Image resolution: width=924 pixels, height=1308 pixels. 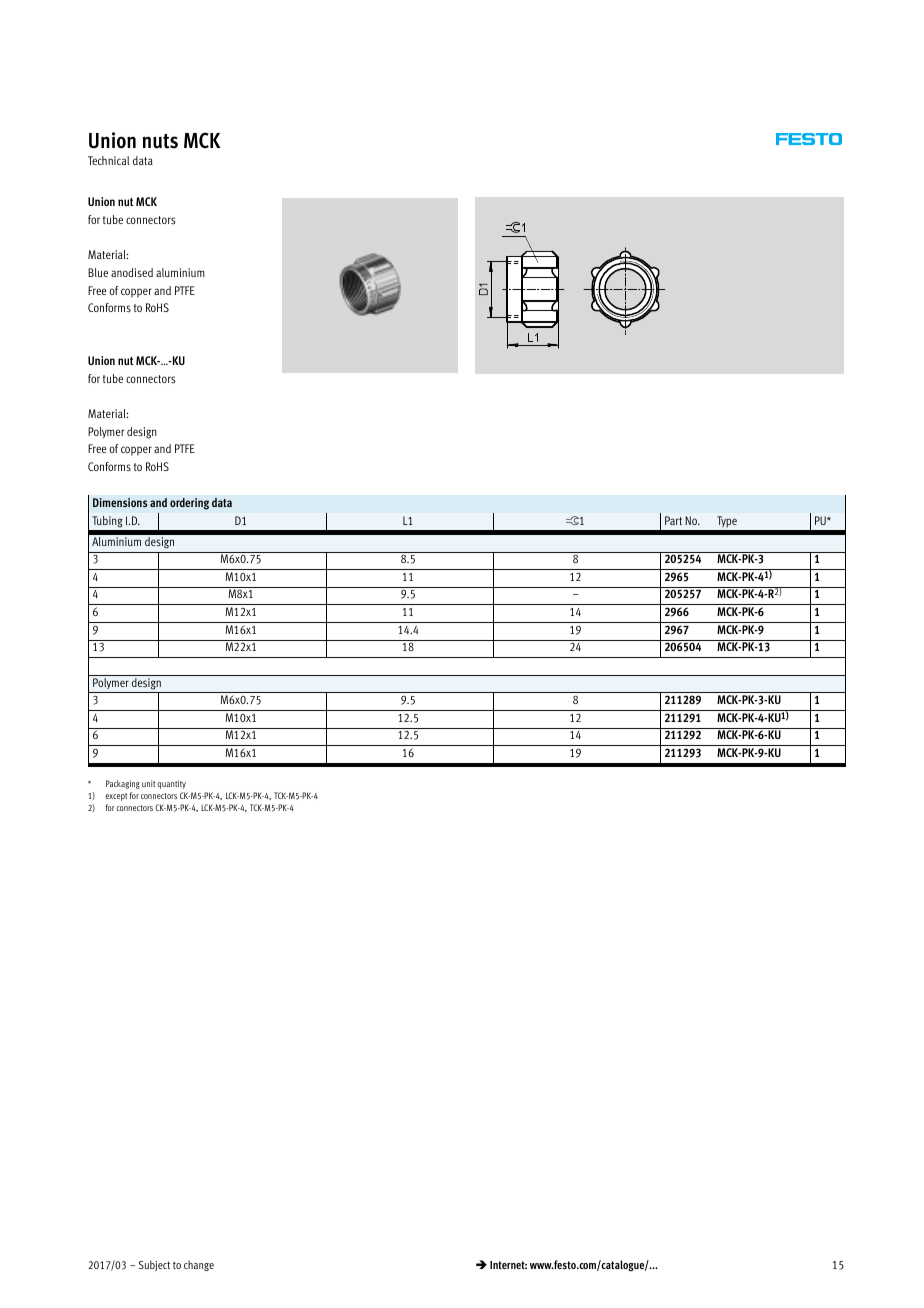 I want to click on quantity, so click(x=171, y=784).
